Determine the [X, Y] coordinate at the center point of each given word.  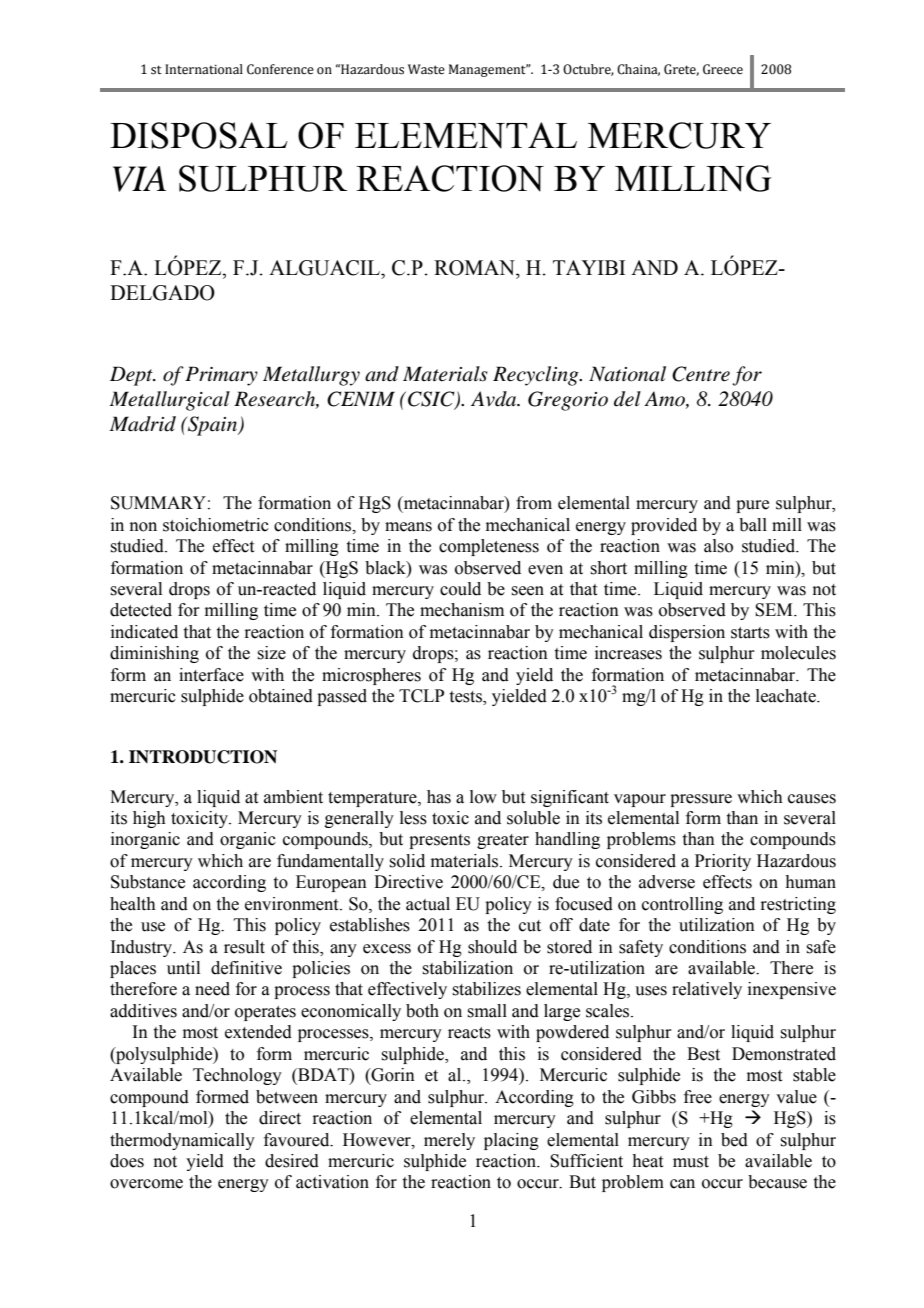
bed [734, 1140]
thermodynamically [182, 1141]
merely [449, 1141]
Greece [723, 69]
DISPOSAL [199, 135]
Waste [426, 69]
